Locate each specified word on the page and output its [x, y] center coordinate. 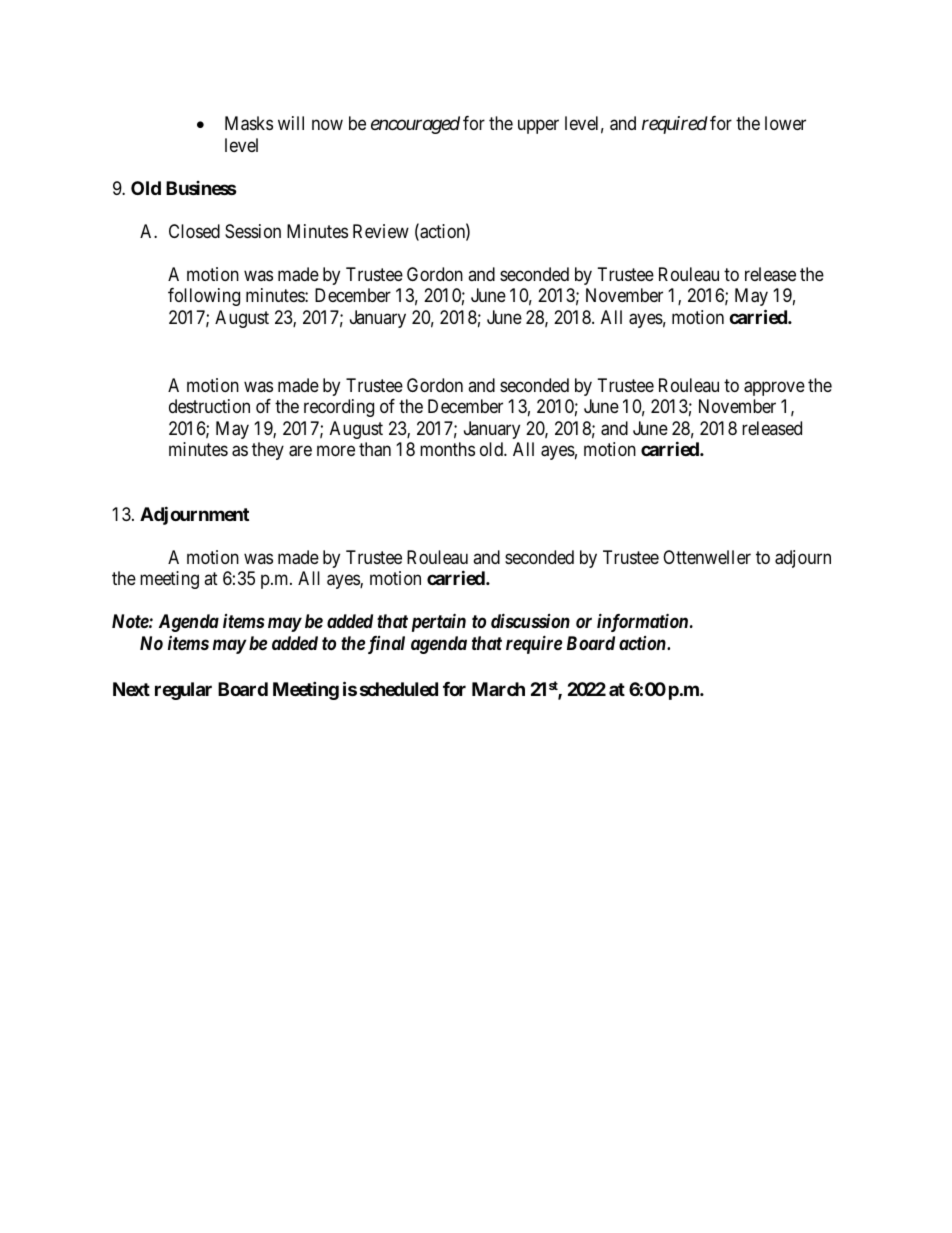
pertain [439, 622]
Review [381, 231]
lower [785, 123]
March [498, 689]
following [204, 297]
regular [183, 691]
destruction [209, 406]
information [642, 622]
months [447, 449]
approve [774, 388]
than [375, 449]
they [268, 451]
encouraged [415, 125]
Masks [249, 123]
